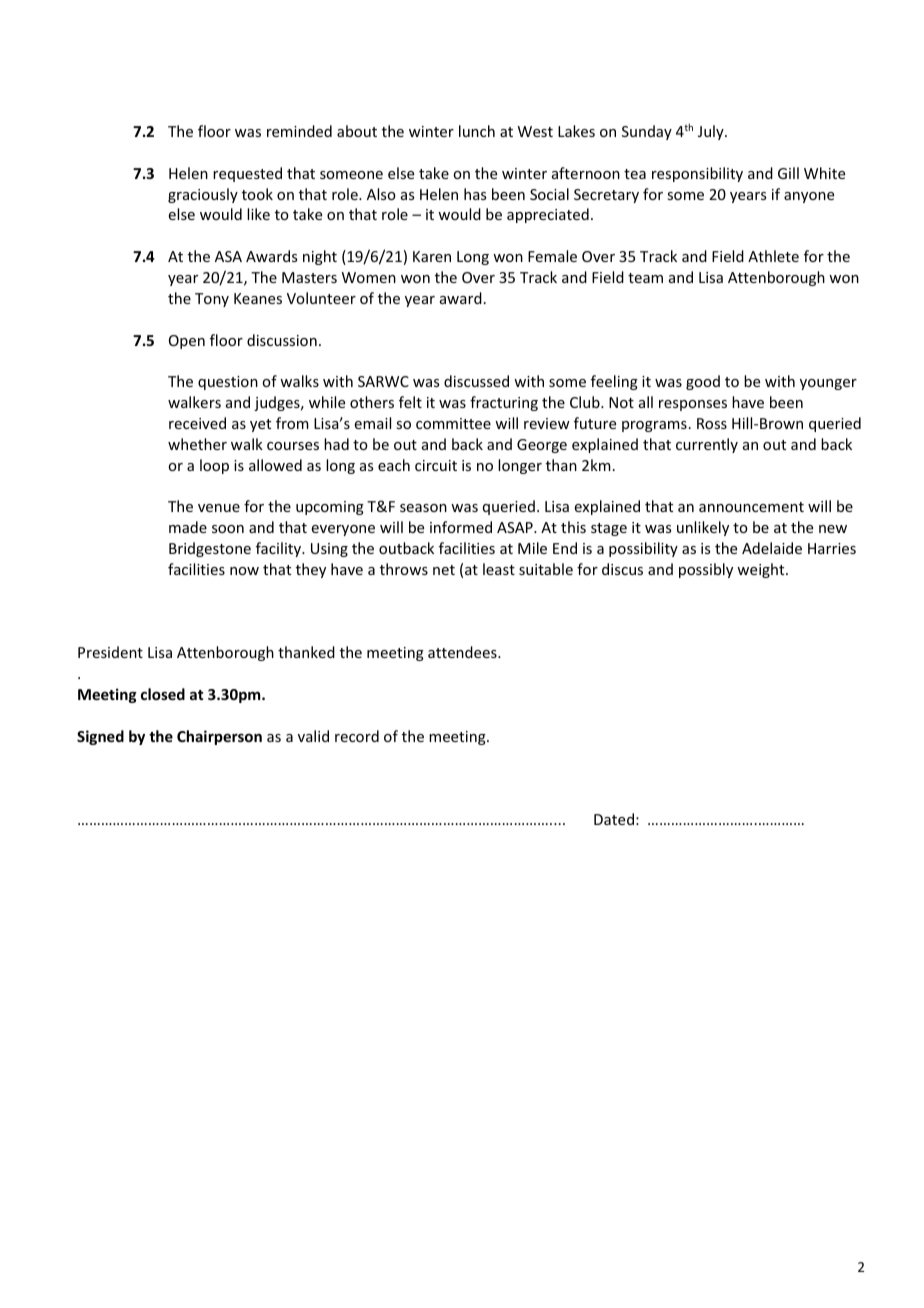 The height and width of the screenshot is (1308, 924). What do you see at coordinates (762, 570) in the screenshot?
I see `weight` at bounding box center [762, 570].
